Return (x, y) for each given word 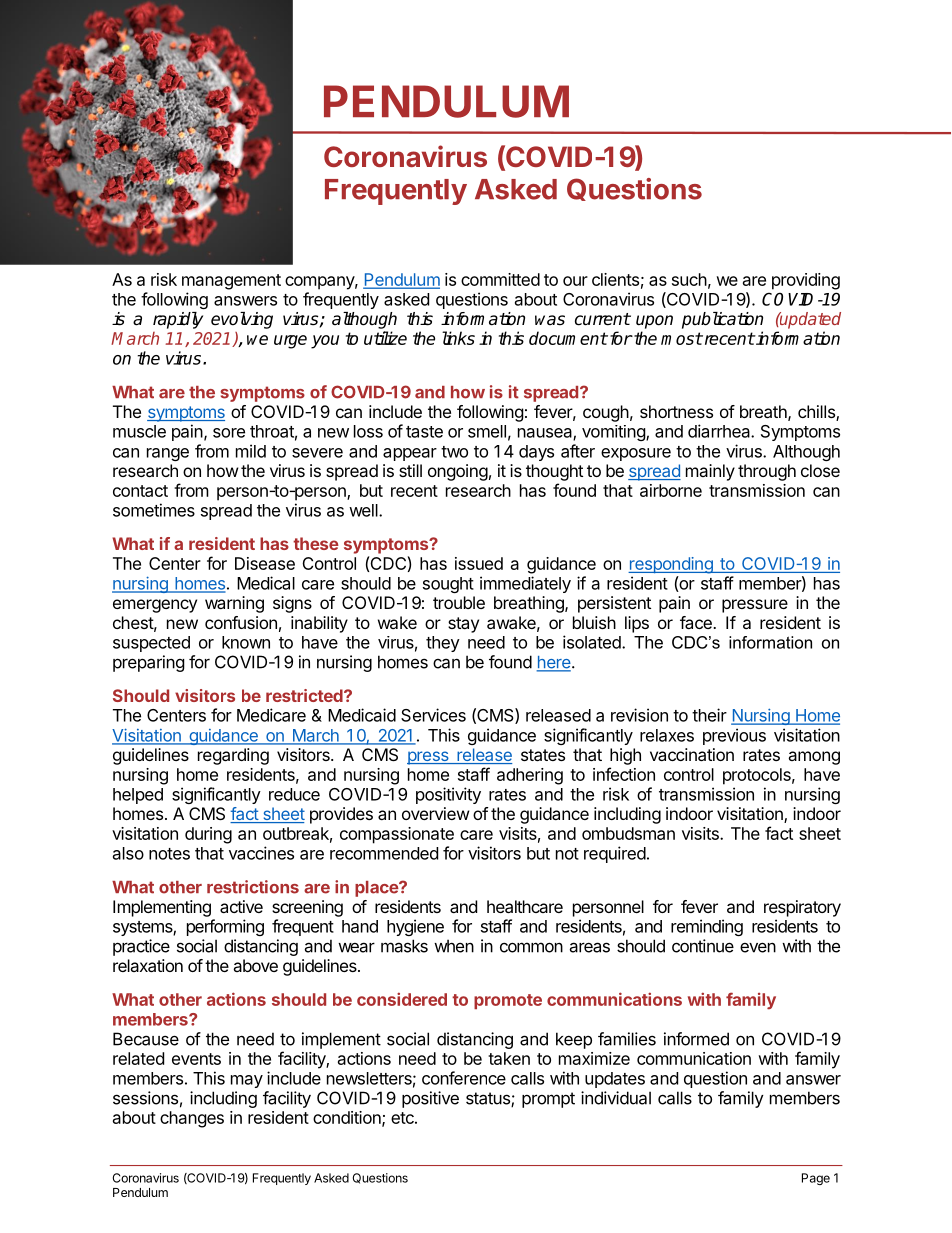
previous (734, 736)
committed (500, 279)
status (489, 1099)
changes (192, 1119)
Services (433, 715)
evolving (242, 320)
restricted (305, 695)
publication (722, 320)
